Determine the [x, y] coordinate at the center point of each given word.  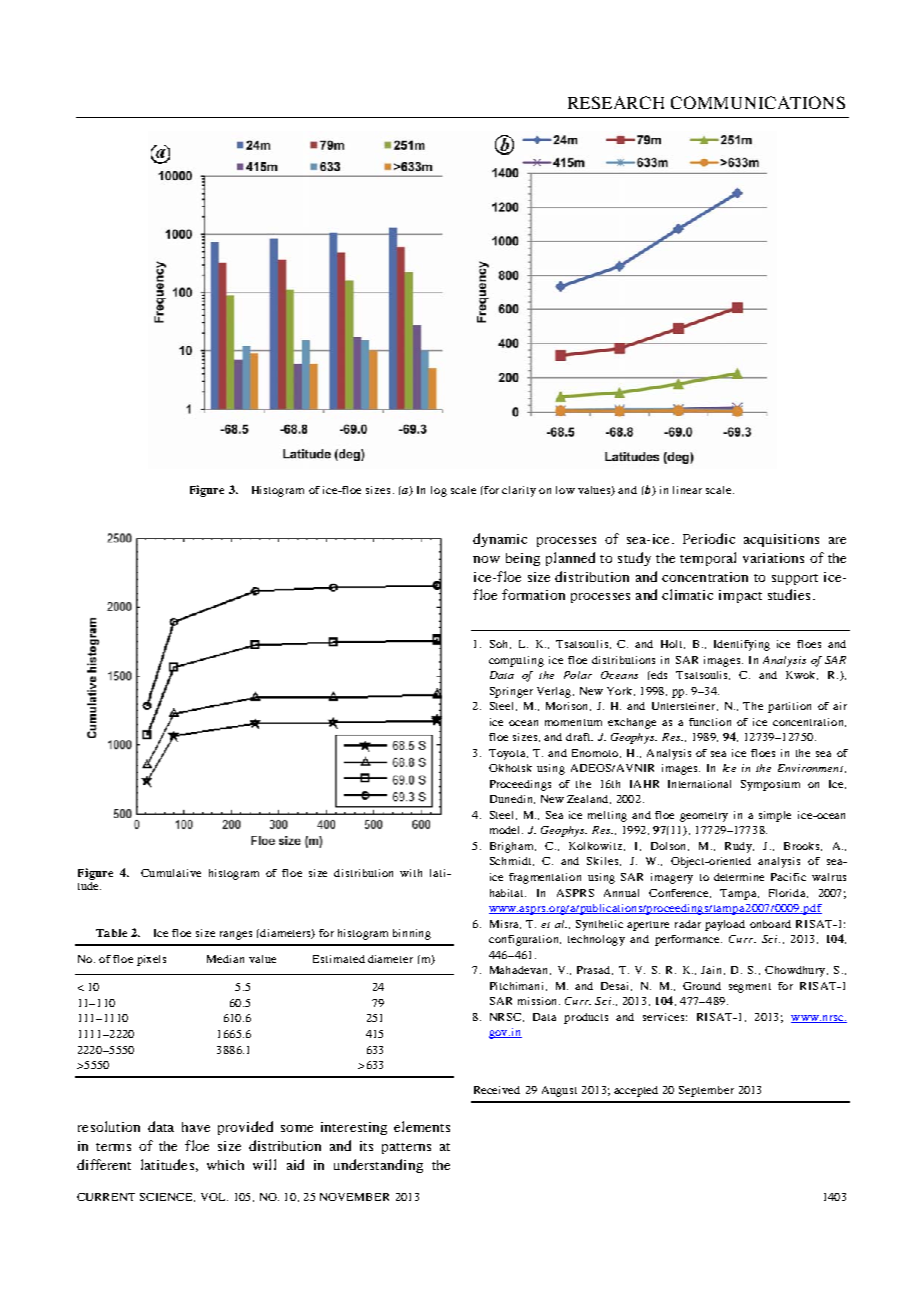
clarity [519, 491]
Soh [500, 644]
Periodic [709, 538]
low [565, 490]
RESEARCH [616, 102]
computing [516, 661]
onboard [770, 924]
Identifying [742, 645]
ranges [236, 935]
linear [687, 490]
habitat [508, 893]
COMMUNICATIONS [758, 102]
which [225, 1165]
